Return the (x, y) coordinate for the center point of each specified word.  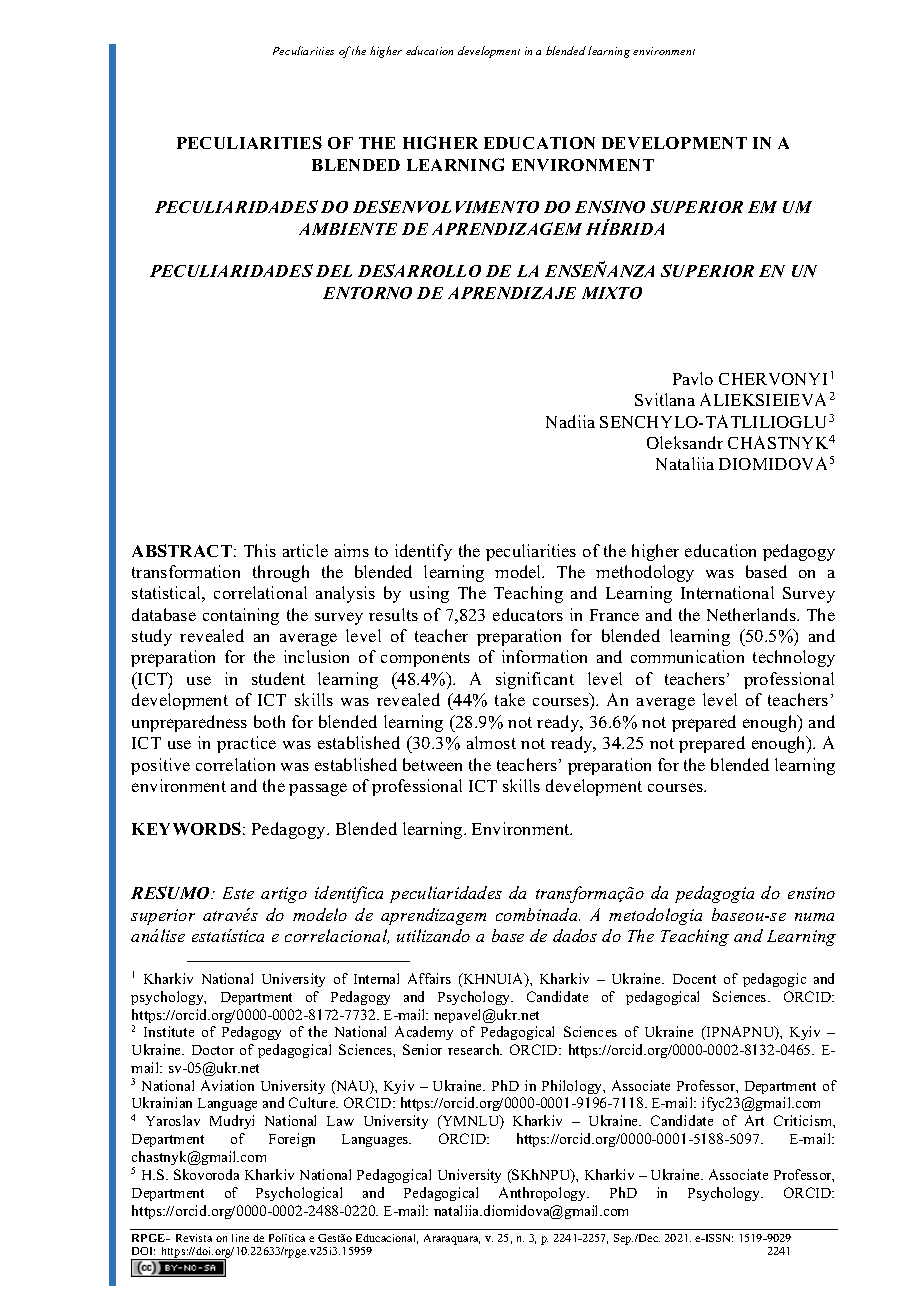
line (240, 1238)
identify (423, 552)
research (475, 1049)
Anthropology (544, 1194)
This (260, 550)
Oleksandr (685, 442)
